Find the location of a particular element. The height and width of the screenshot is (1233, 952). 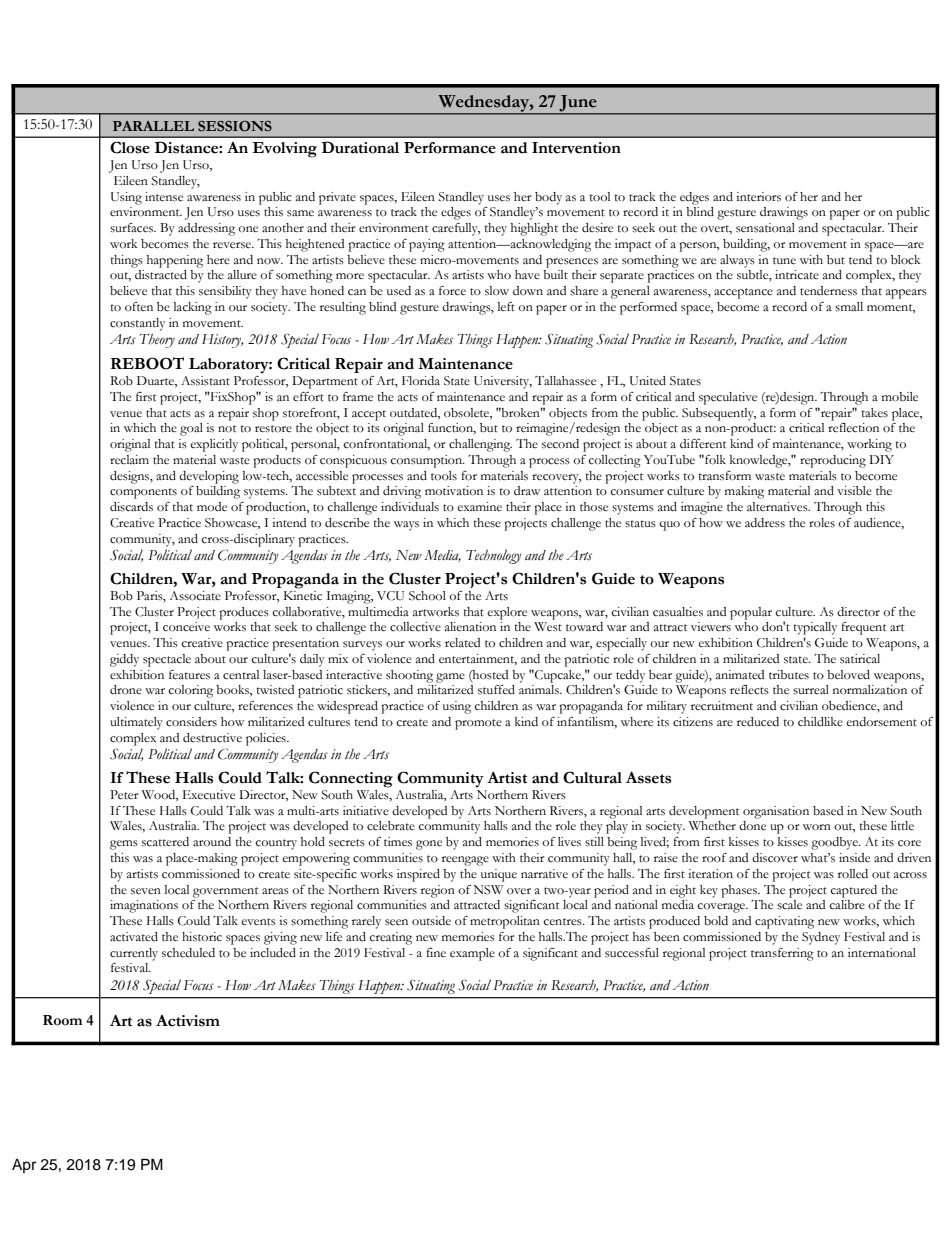

Intervention is located at coordinates (576, 148).
